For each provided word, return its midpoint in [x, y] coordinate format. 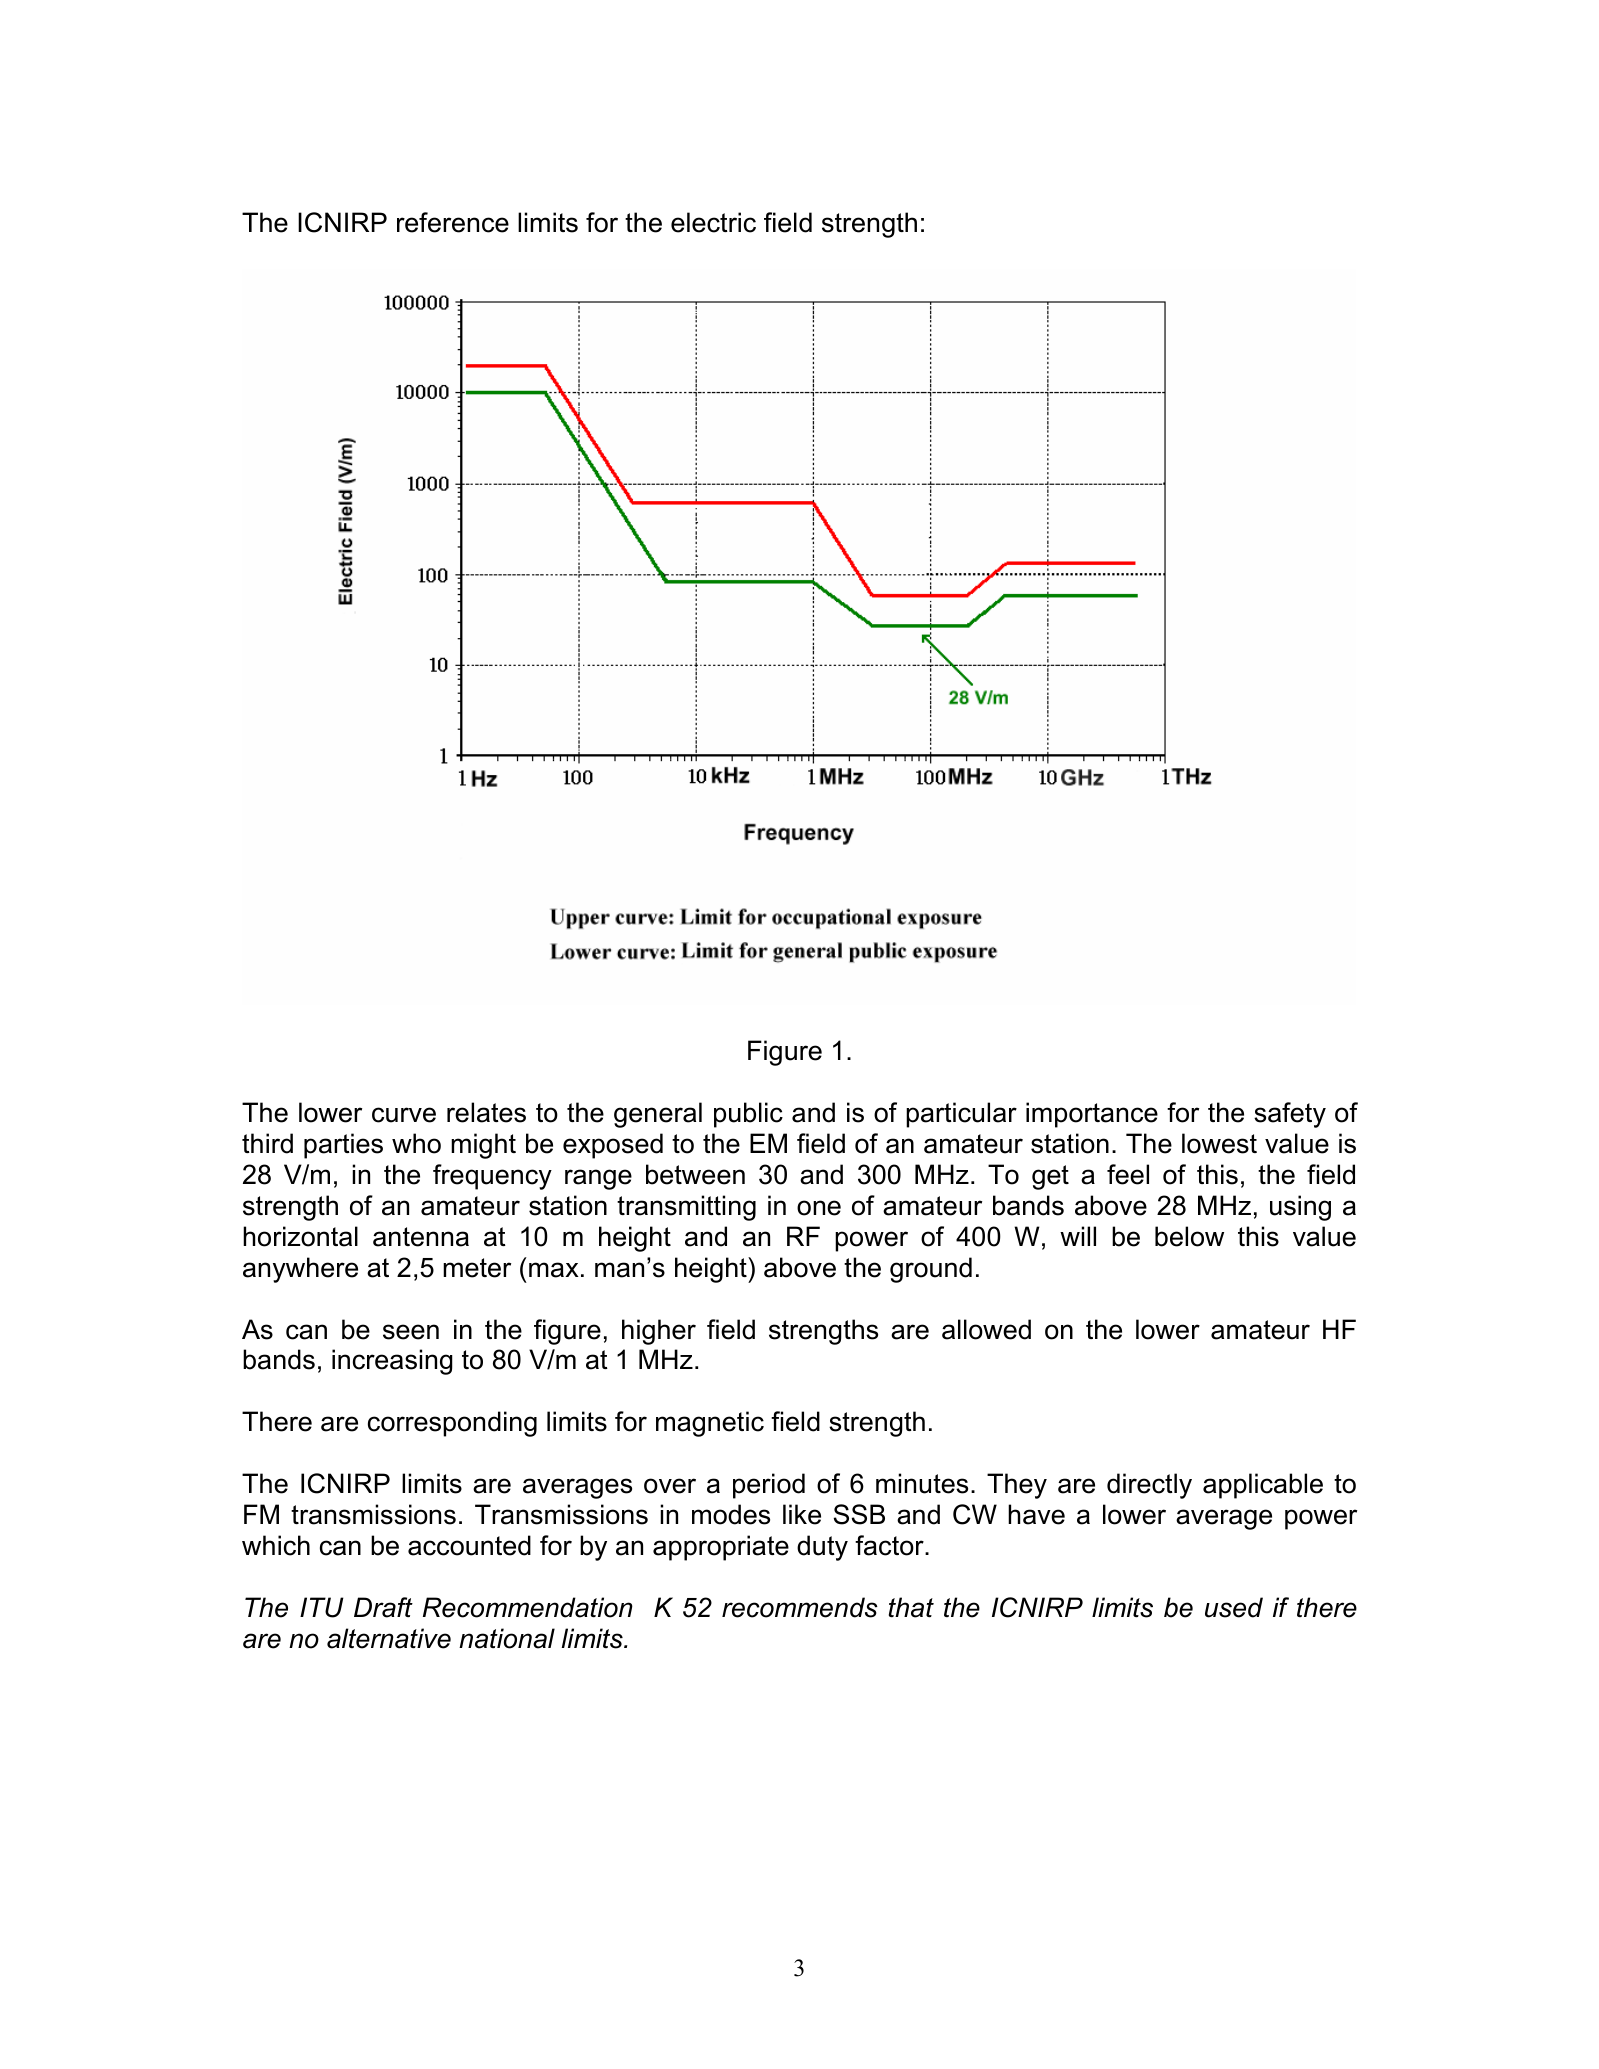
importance [1092, 1115]
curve [404, 1115]
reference [453, 222]
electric [713, 222]
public [748, 1115]
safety [1290, 1115]
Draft [383, 1607]
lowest [1219, 1143]
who [416, 1143]
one [819, 1208]
